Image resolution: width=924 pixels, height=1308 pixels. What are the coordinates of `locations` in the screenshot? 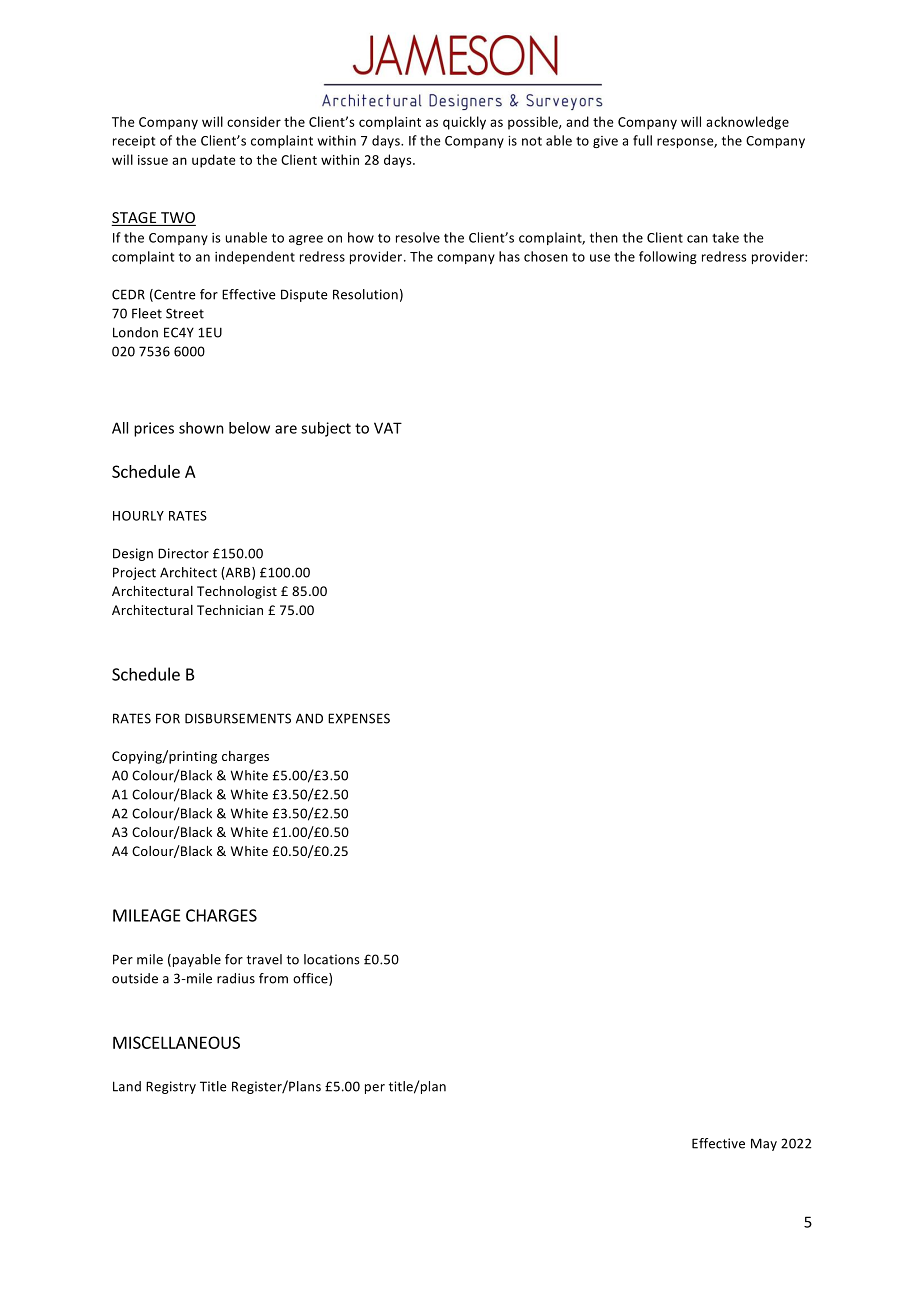 It's located at (332, 959).
